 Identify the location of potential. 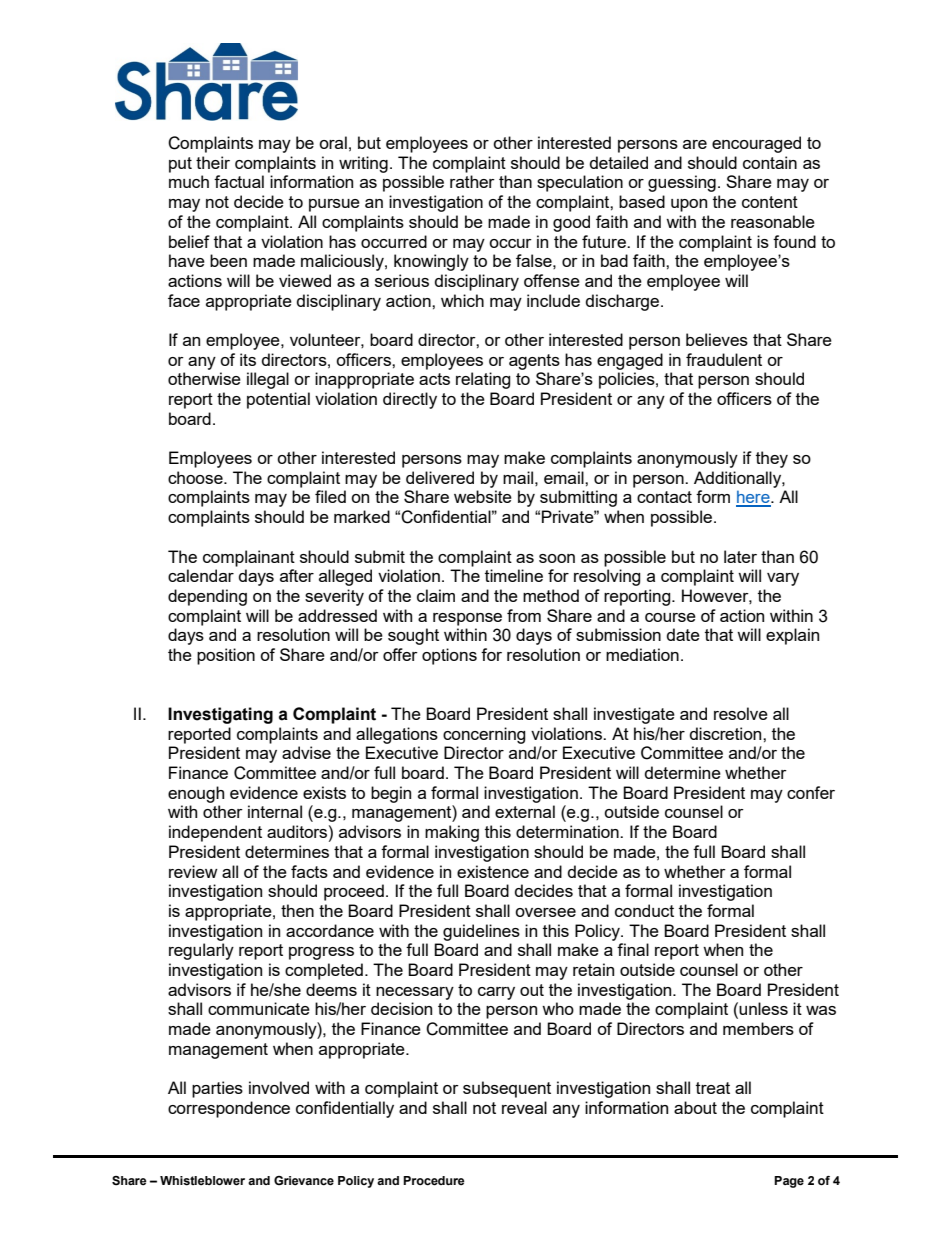
(278, 400).
